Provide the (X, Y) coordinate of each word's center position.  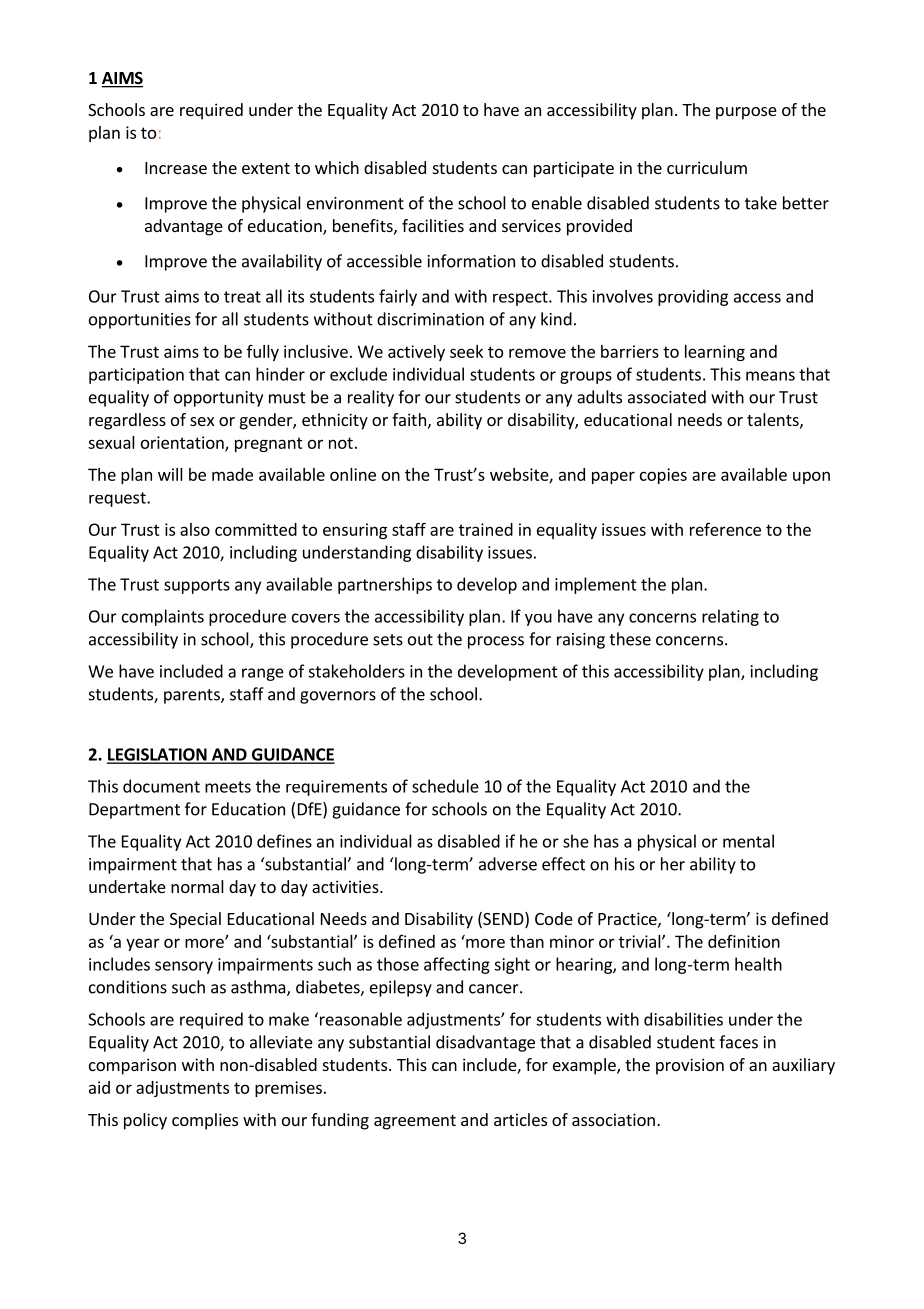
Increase (176, 168)
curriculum (707, 167)
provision (690, 1066)
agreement (415, 1122)
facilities (433, 225)
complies (205, 1121)
